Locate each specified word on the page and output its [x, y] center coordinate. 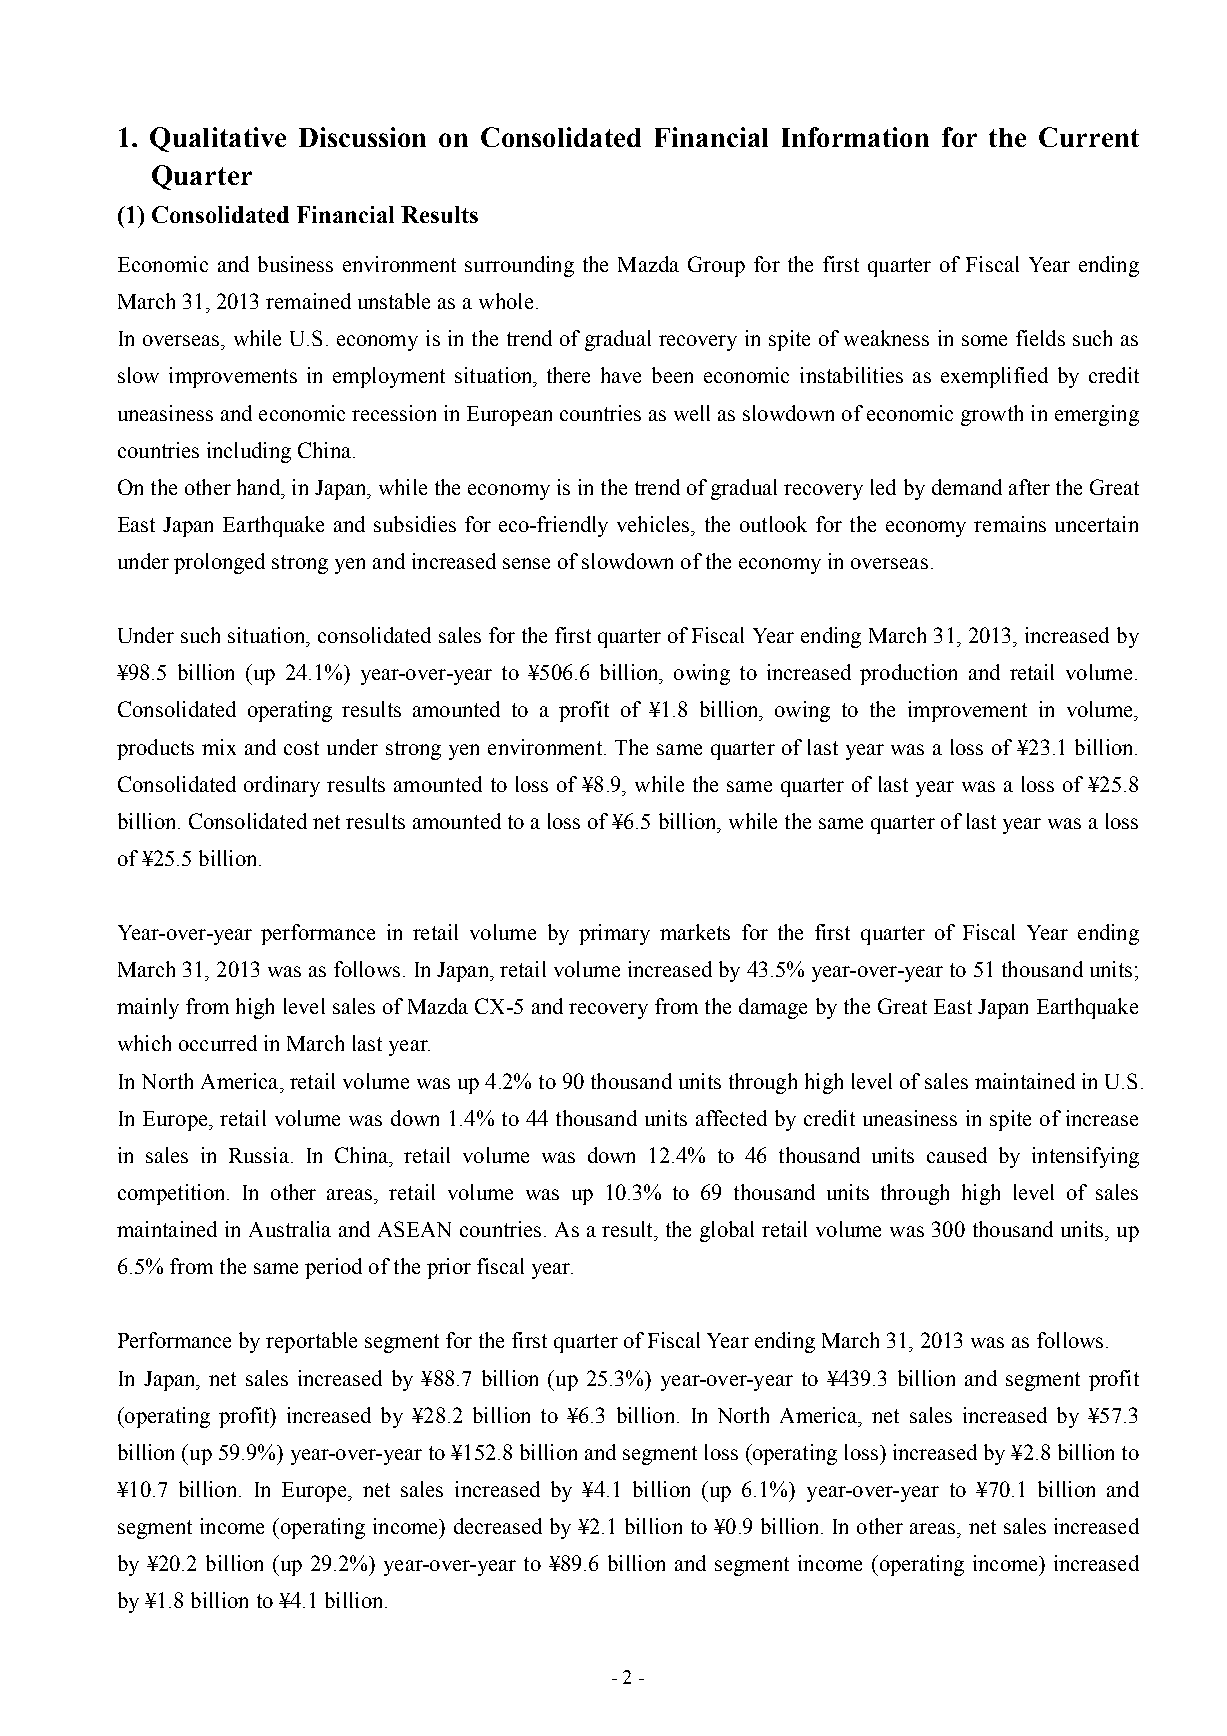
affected [731, 1118]
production [908, 674]
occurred [218, 1043]
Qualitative [218, 139]
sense [526, 563]
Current [1089, 137]
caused [957, 1155]
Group [716, 266]
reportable [311, 1342]
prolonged [219, 563]
